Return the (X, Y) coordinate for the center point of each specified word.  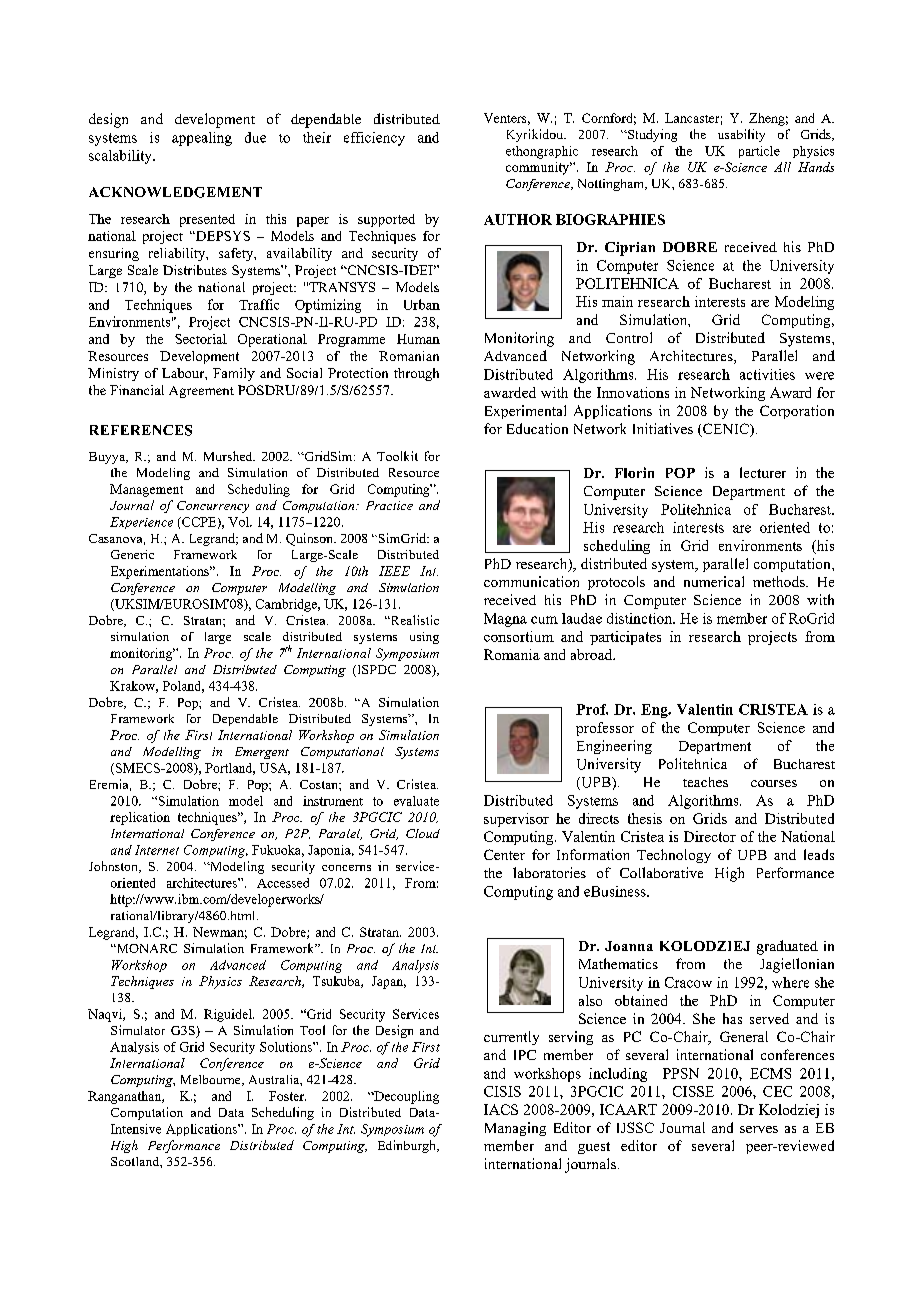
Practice (389, 505)
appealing (202, 139)
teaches (705, 782)
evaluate (416, 801)
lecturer (763, 472)
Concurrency (213, 507)
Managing (515, 1129)
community (539, 168)
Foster (287, 1096)
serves (759, 1129)
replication (140, 818)
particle (759, 152)
